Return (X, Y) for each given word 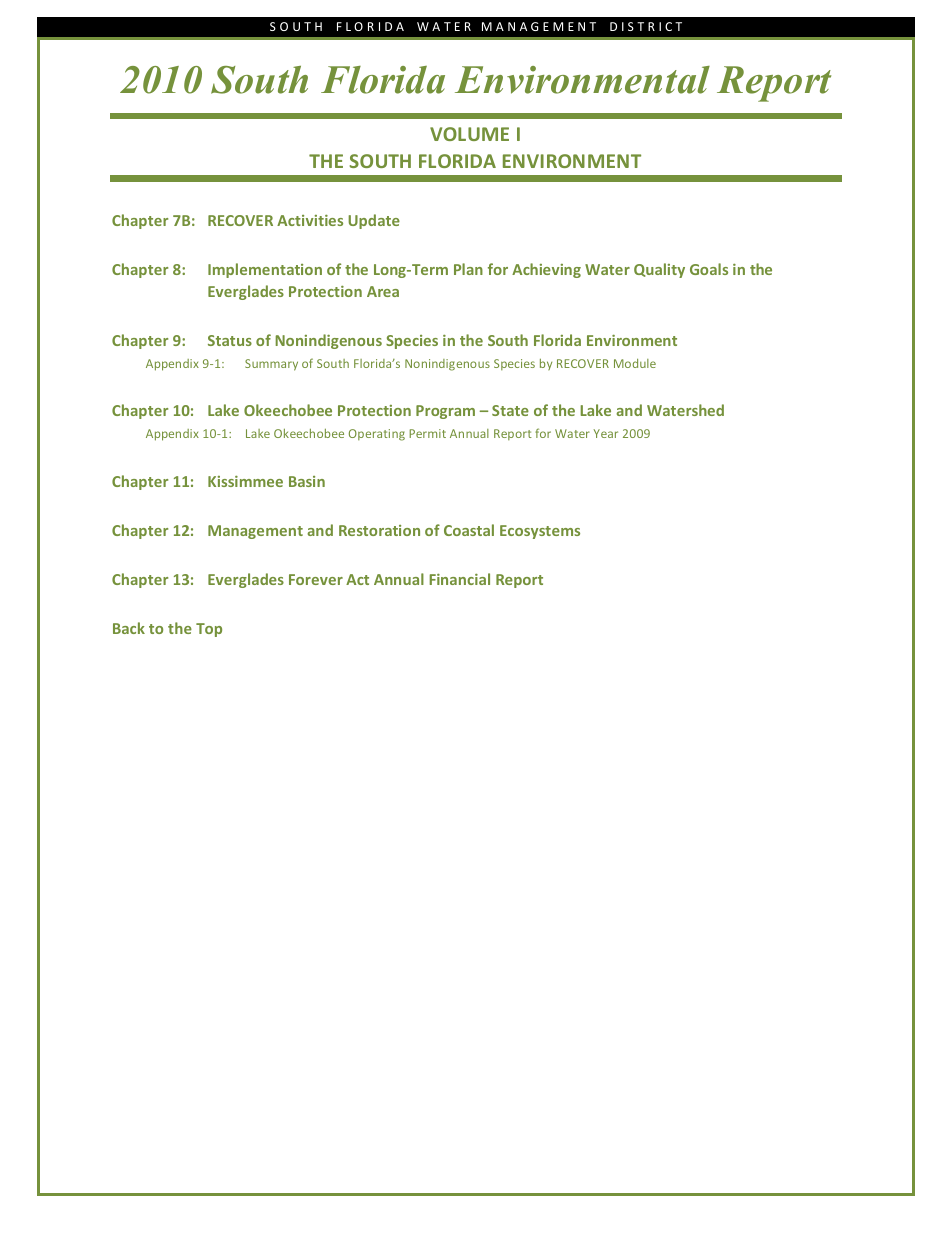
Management (255, 532)
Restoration (379, 530)
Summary (271, 365)
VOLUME (469, 134)
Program (445, 412)
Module (635, 363)
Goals (709, 269)
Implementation (265, 270)
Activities (310, 220)
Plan (468, 269)
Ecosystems (540, 532)
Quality (659, 270)
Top (209, 630)
